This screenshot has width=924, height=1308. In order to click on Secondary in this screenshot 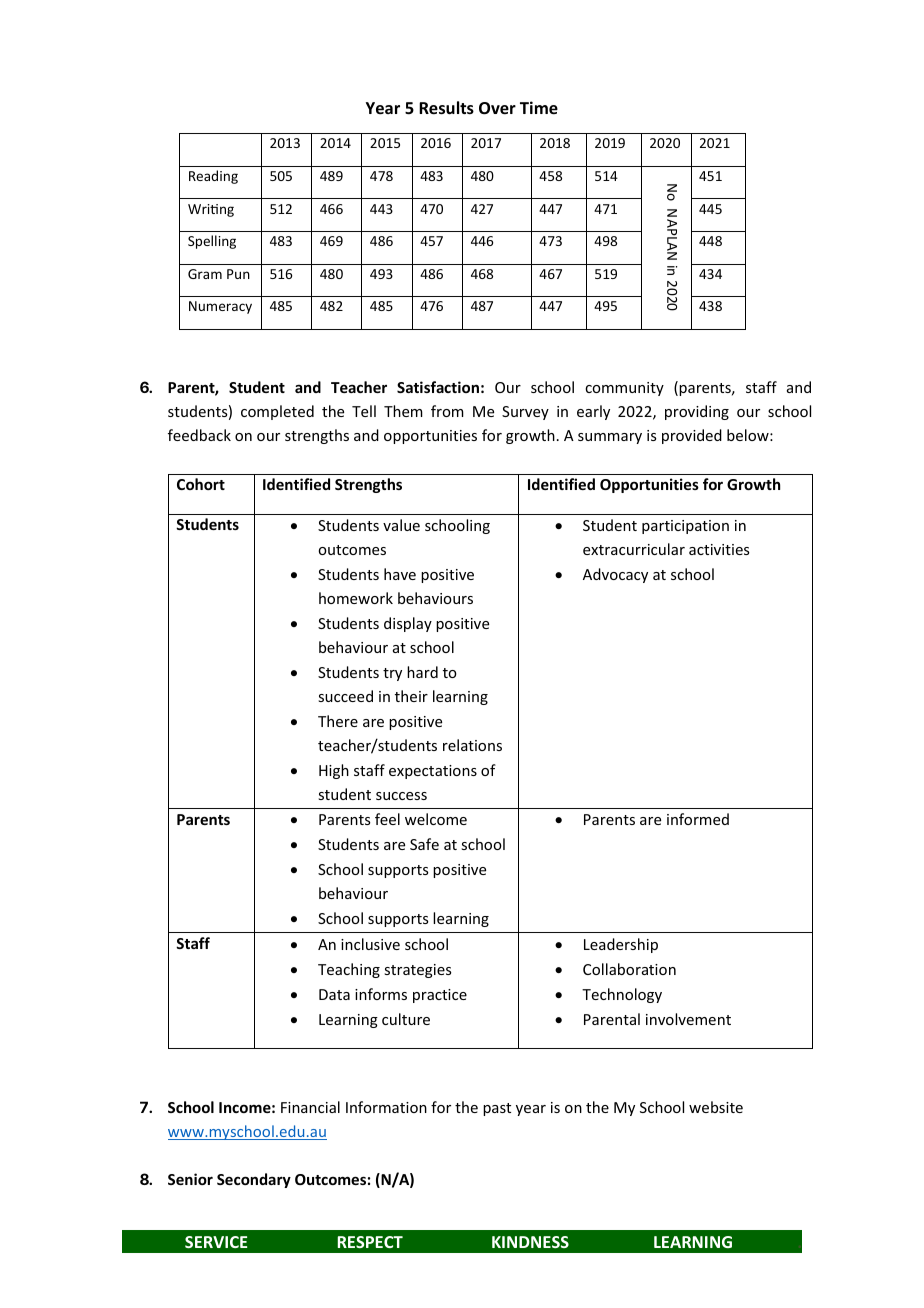, I will do `click(254, 1180)`.
